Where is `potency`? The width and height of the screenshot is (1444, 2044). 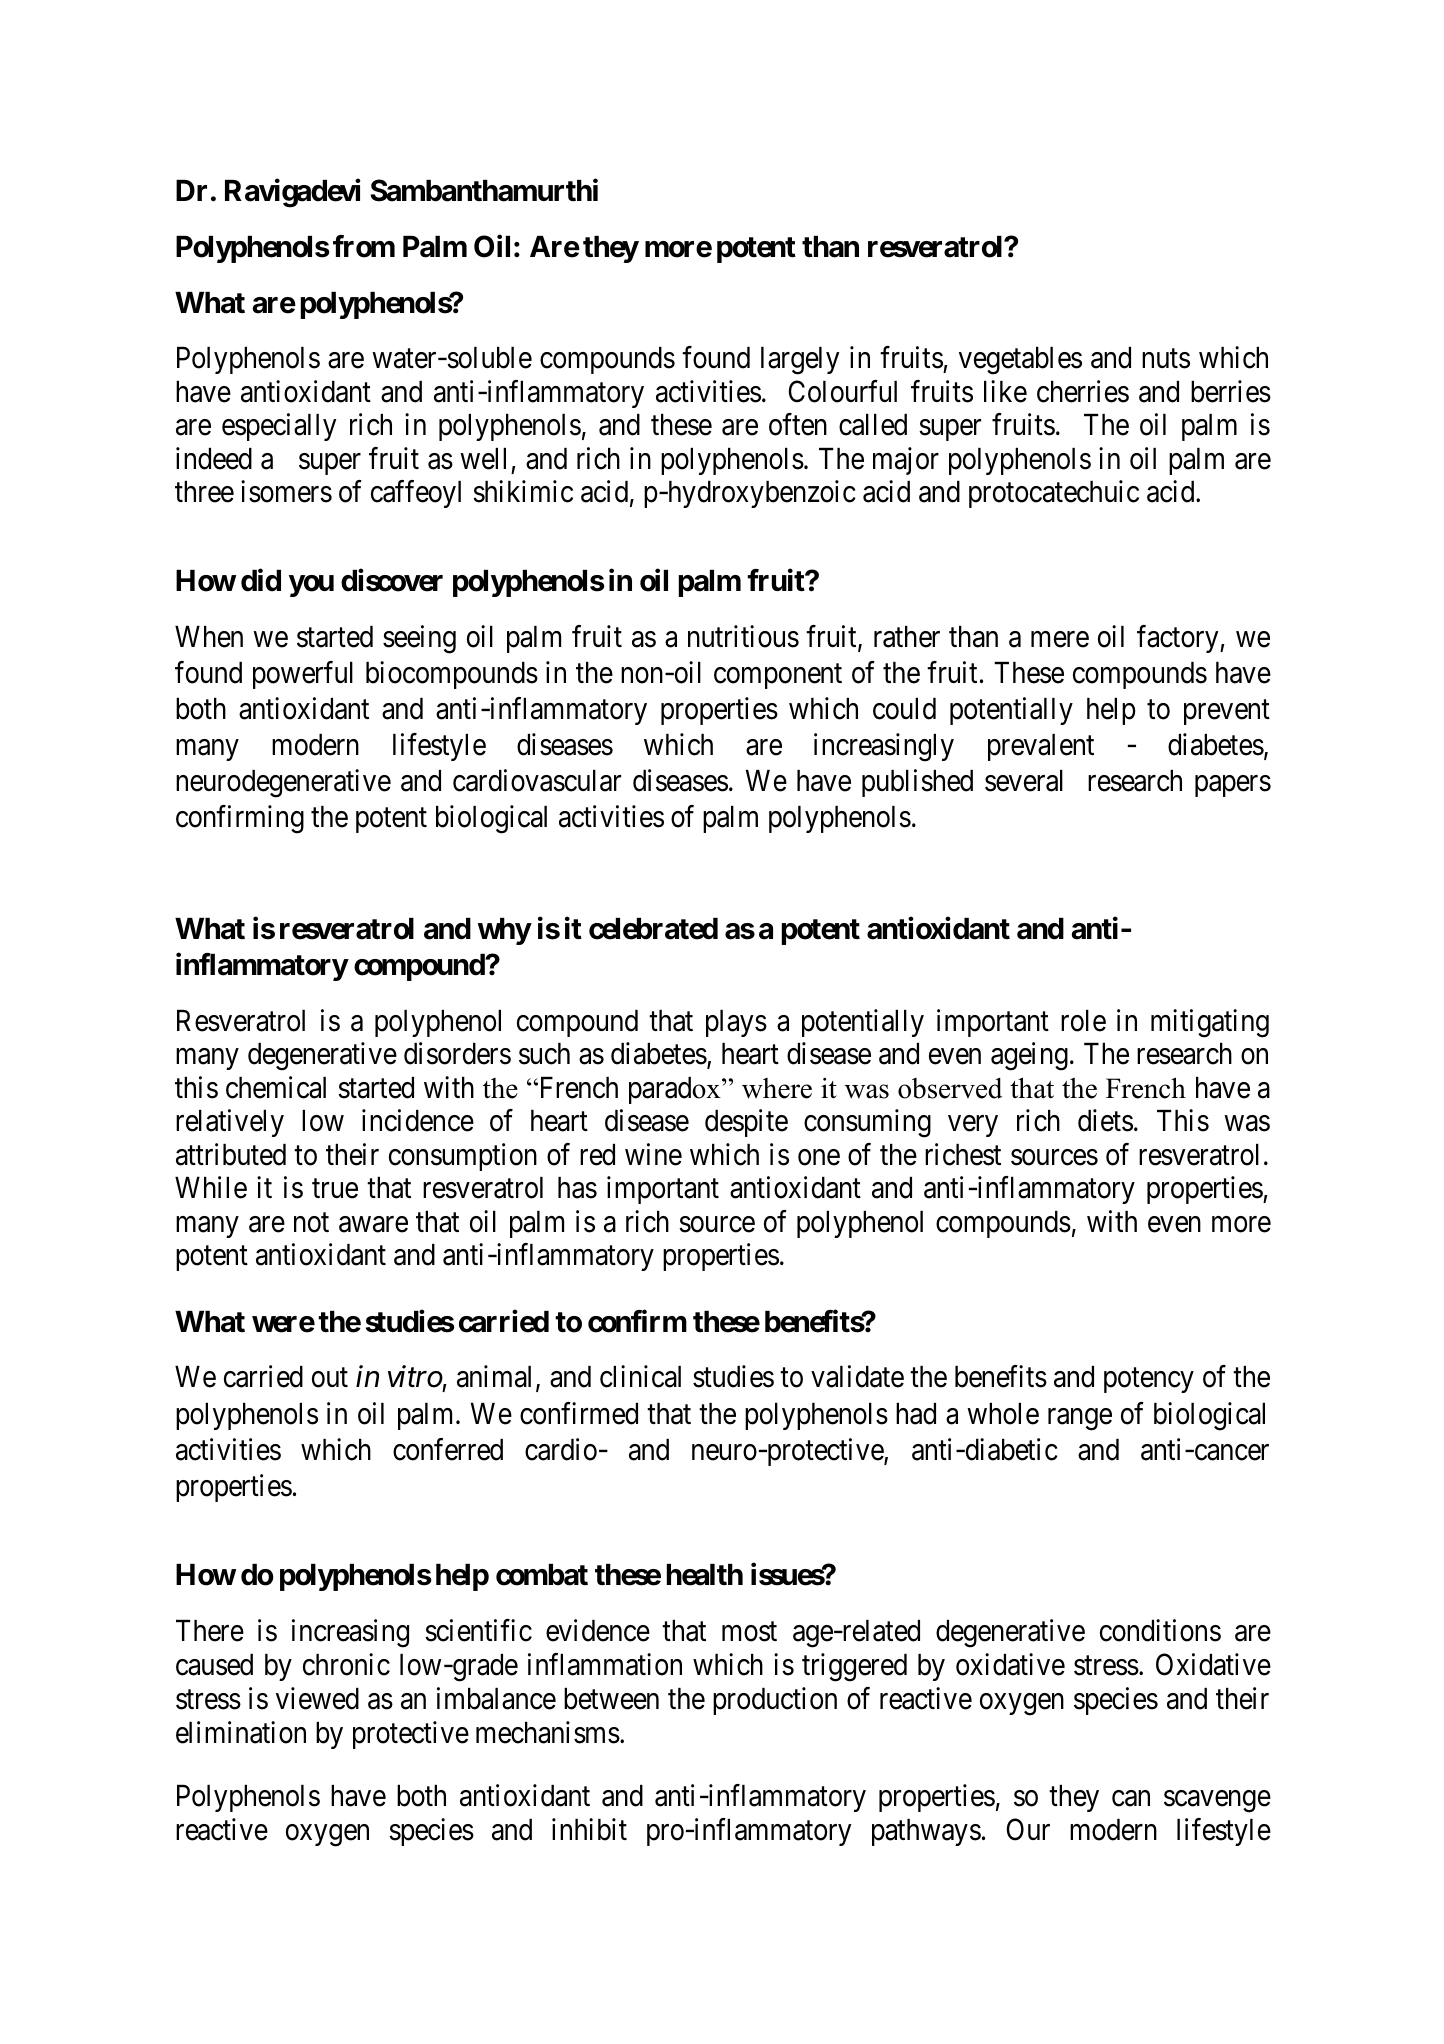
potency is located at coordinates (1149, 1381).
